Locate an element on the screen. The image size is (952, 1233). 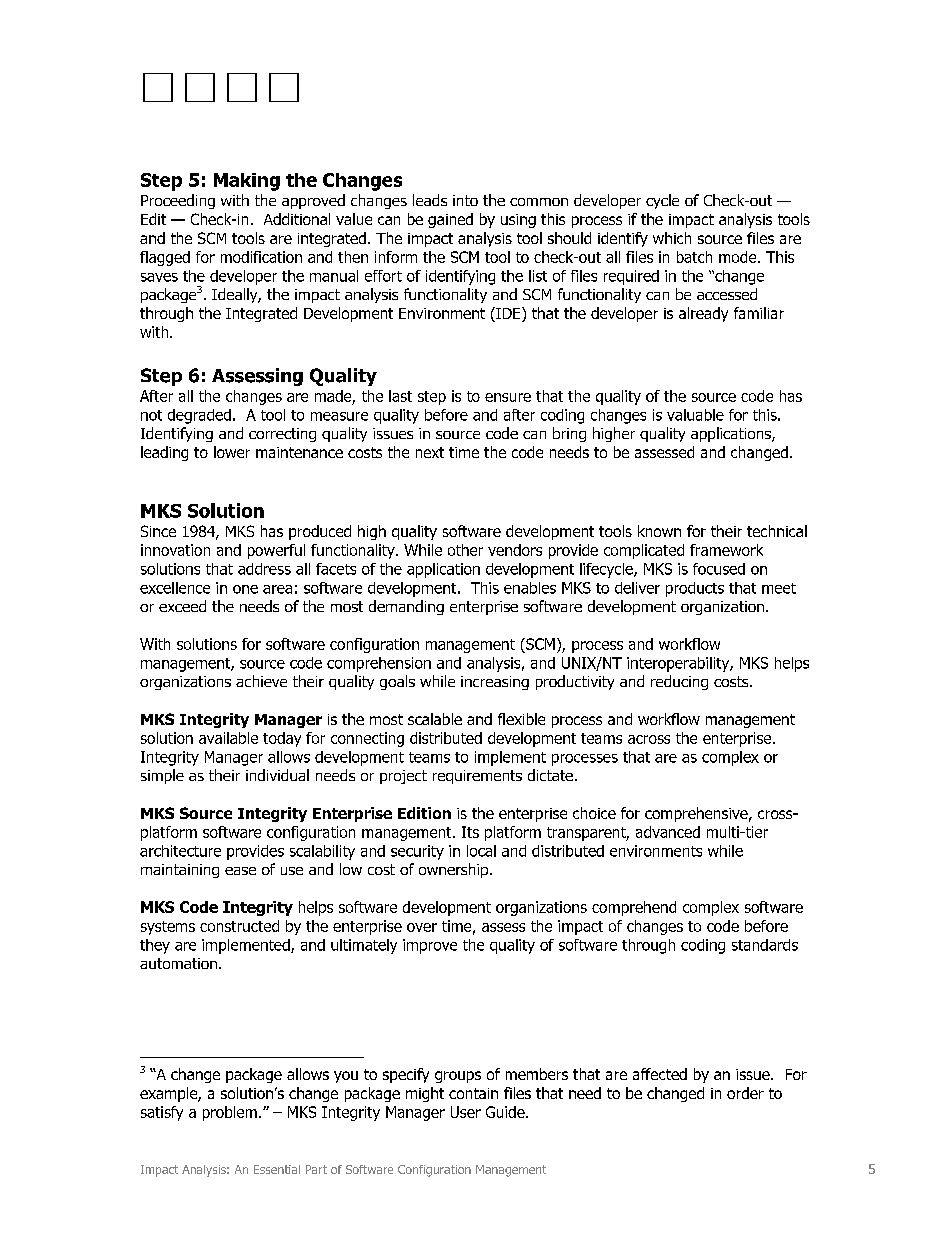
achieve is located at coordinates (261, 681).
